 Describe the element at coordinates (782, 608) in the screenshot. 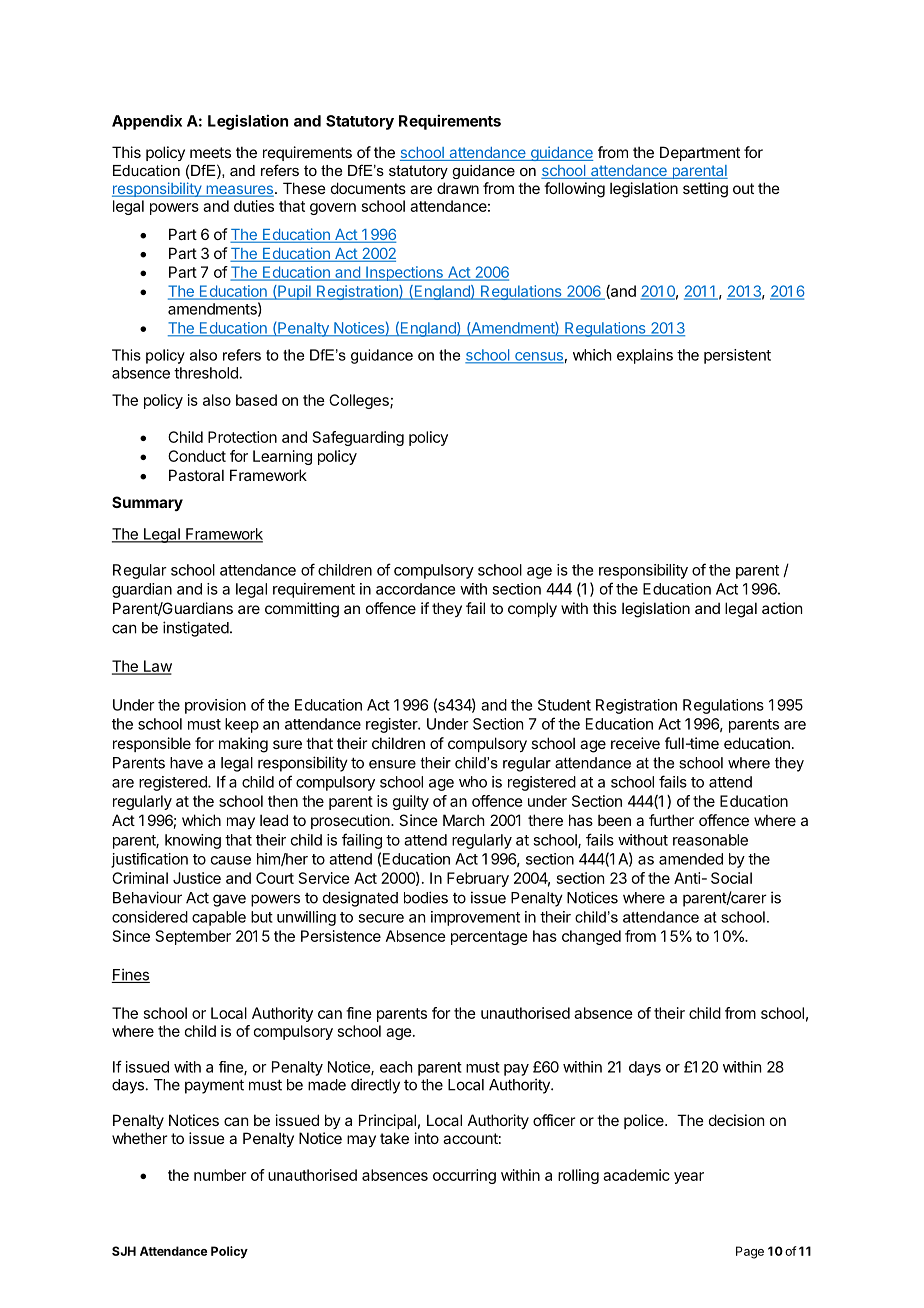

I see `action` at that location.
